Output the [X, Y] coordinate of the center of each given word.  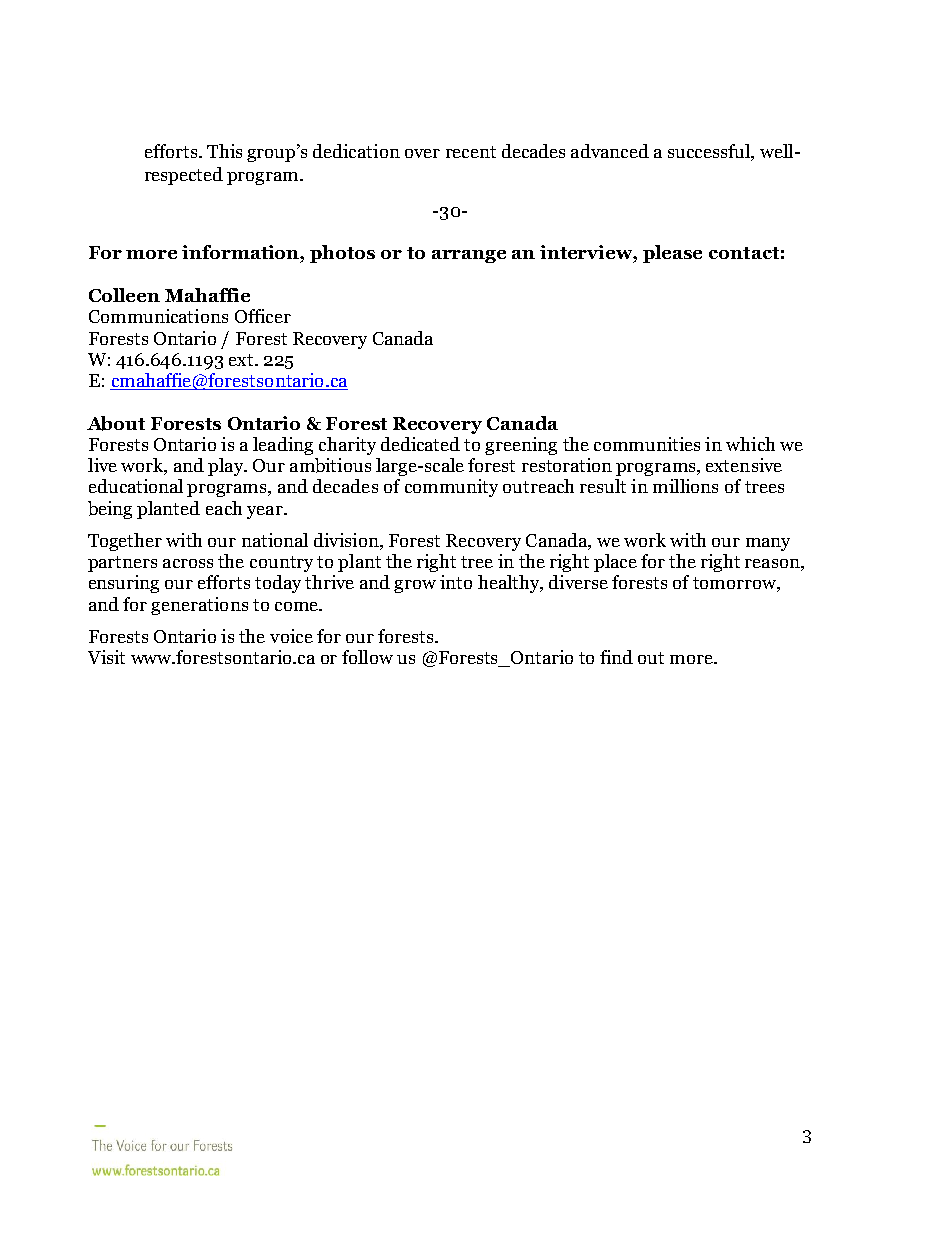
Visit [106, 657]
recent [471, 152]
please [672, 254]
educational [136, 486]
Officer [263, 316]
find [616, 657]
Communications [158, 316]
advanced [610, 151]
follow [367, 657]
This [224, 151]
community [451, 488]
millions [685, 486]
